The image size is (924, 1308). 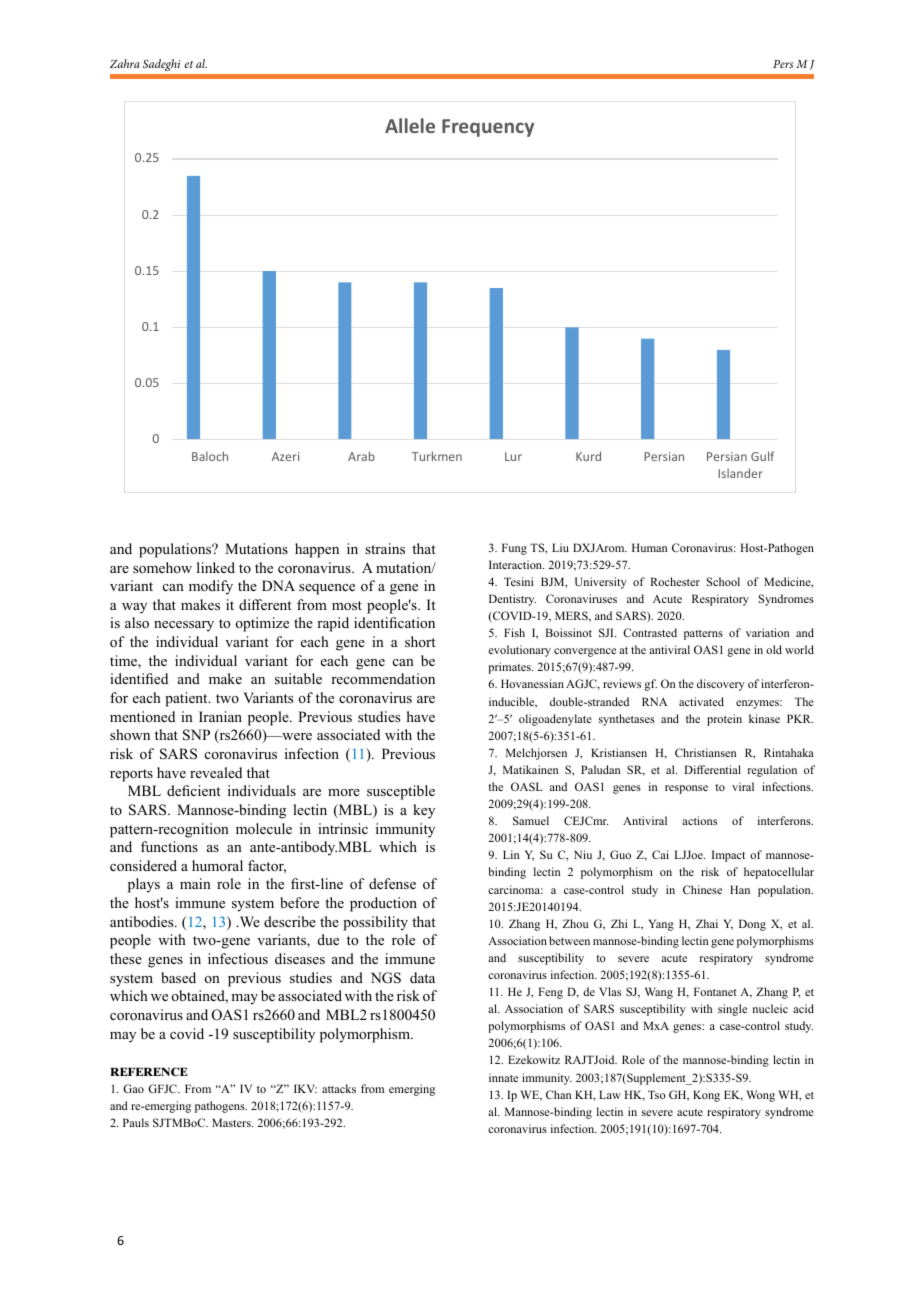 What do you see at coordinates (503, 1077) in the screenshot?
I see `innate` at bounding box center [503, 1077].
